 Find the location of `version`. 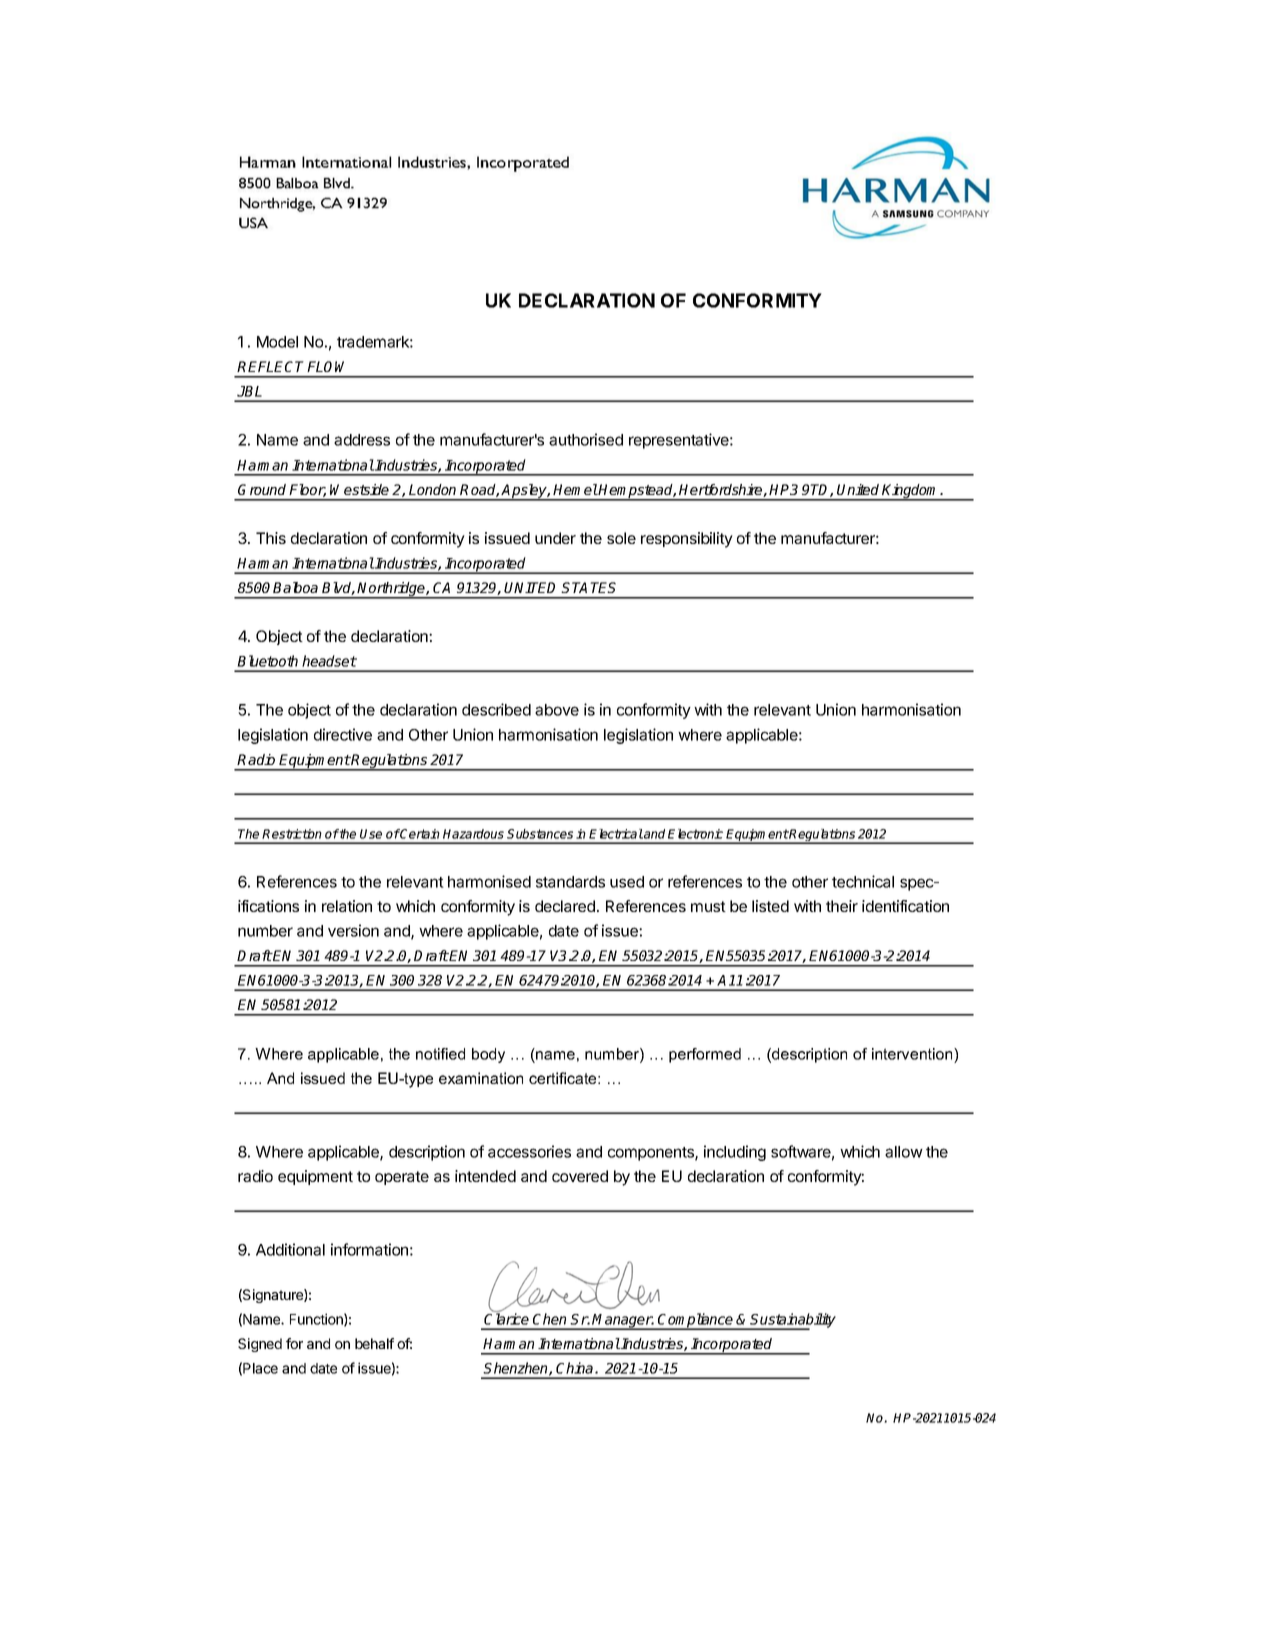

version is located at coordinates (353, 930).
